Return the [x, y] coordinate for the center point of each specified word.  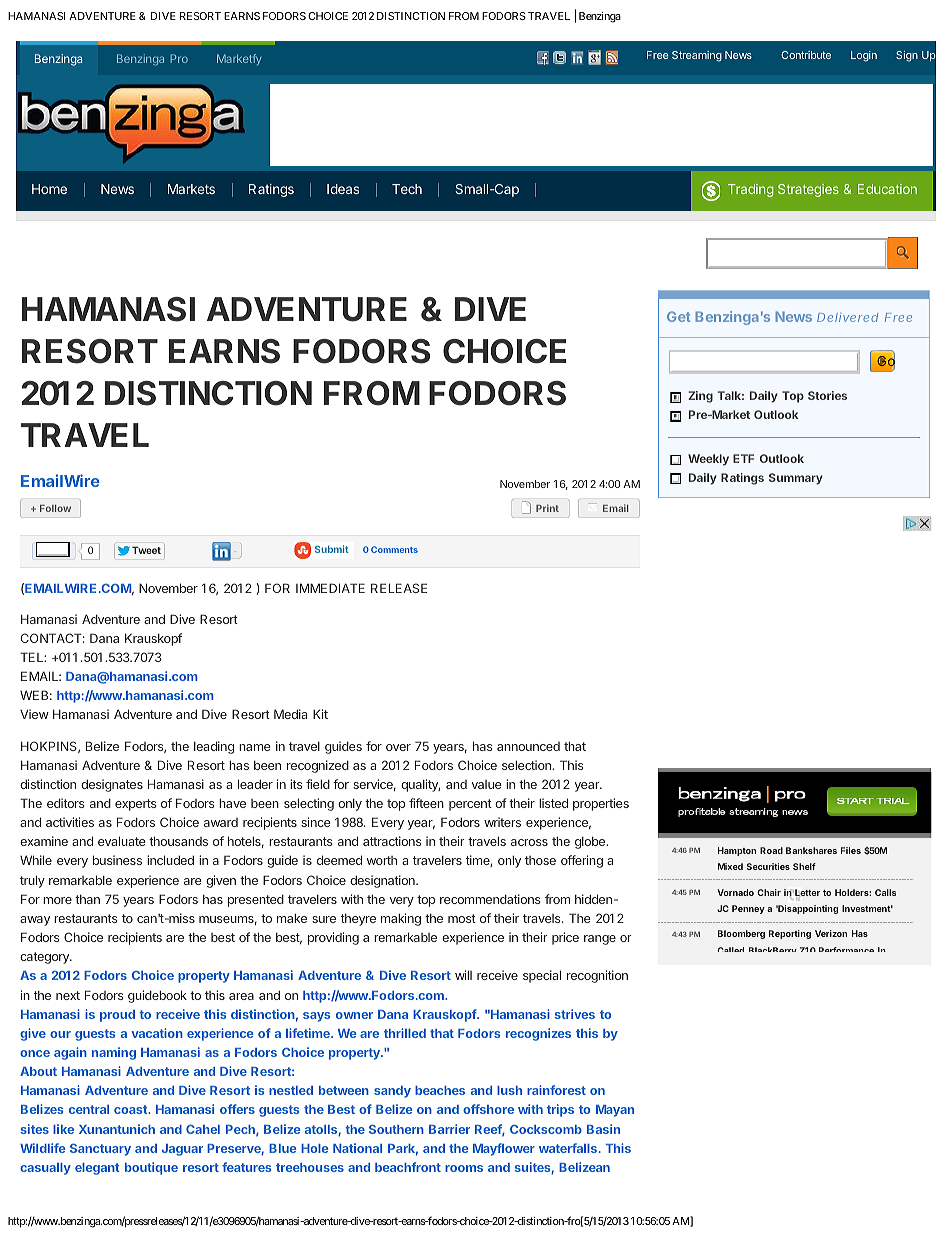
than [87, 899]
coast [131, 1109]
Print [547, 508]
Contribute [806, 55]
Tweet [146, 550]
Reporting [790, 934]
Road [771, 850]
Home [49, 189]
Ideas [343, 189]
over [398, 747]
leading [214, 747]
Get [678, 316]
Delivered [847, 317]
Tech [407, 189]
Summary [796, 479]
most [462, 918]
